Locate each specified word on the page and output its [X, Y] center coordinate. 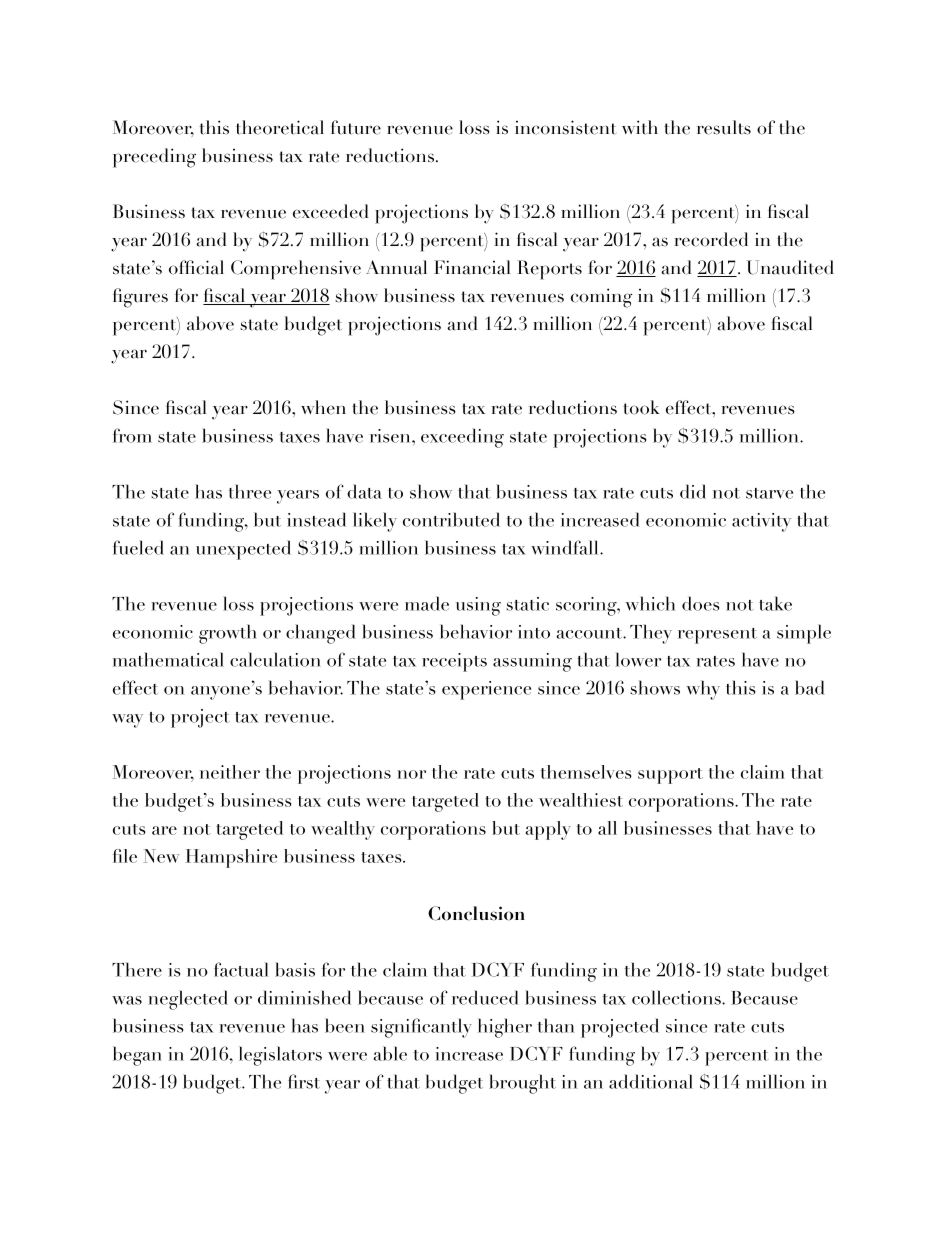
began [137, 1056]
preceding [154, 158]
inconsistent [565, 127]
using [478, 606]
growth [228, 634]
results [724, 127]
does [701, 603]
